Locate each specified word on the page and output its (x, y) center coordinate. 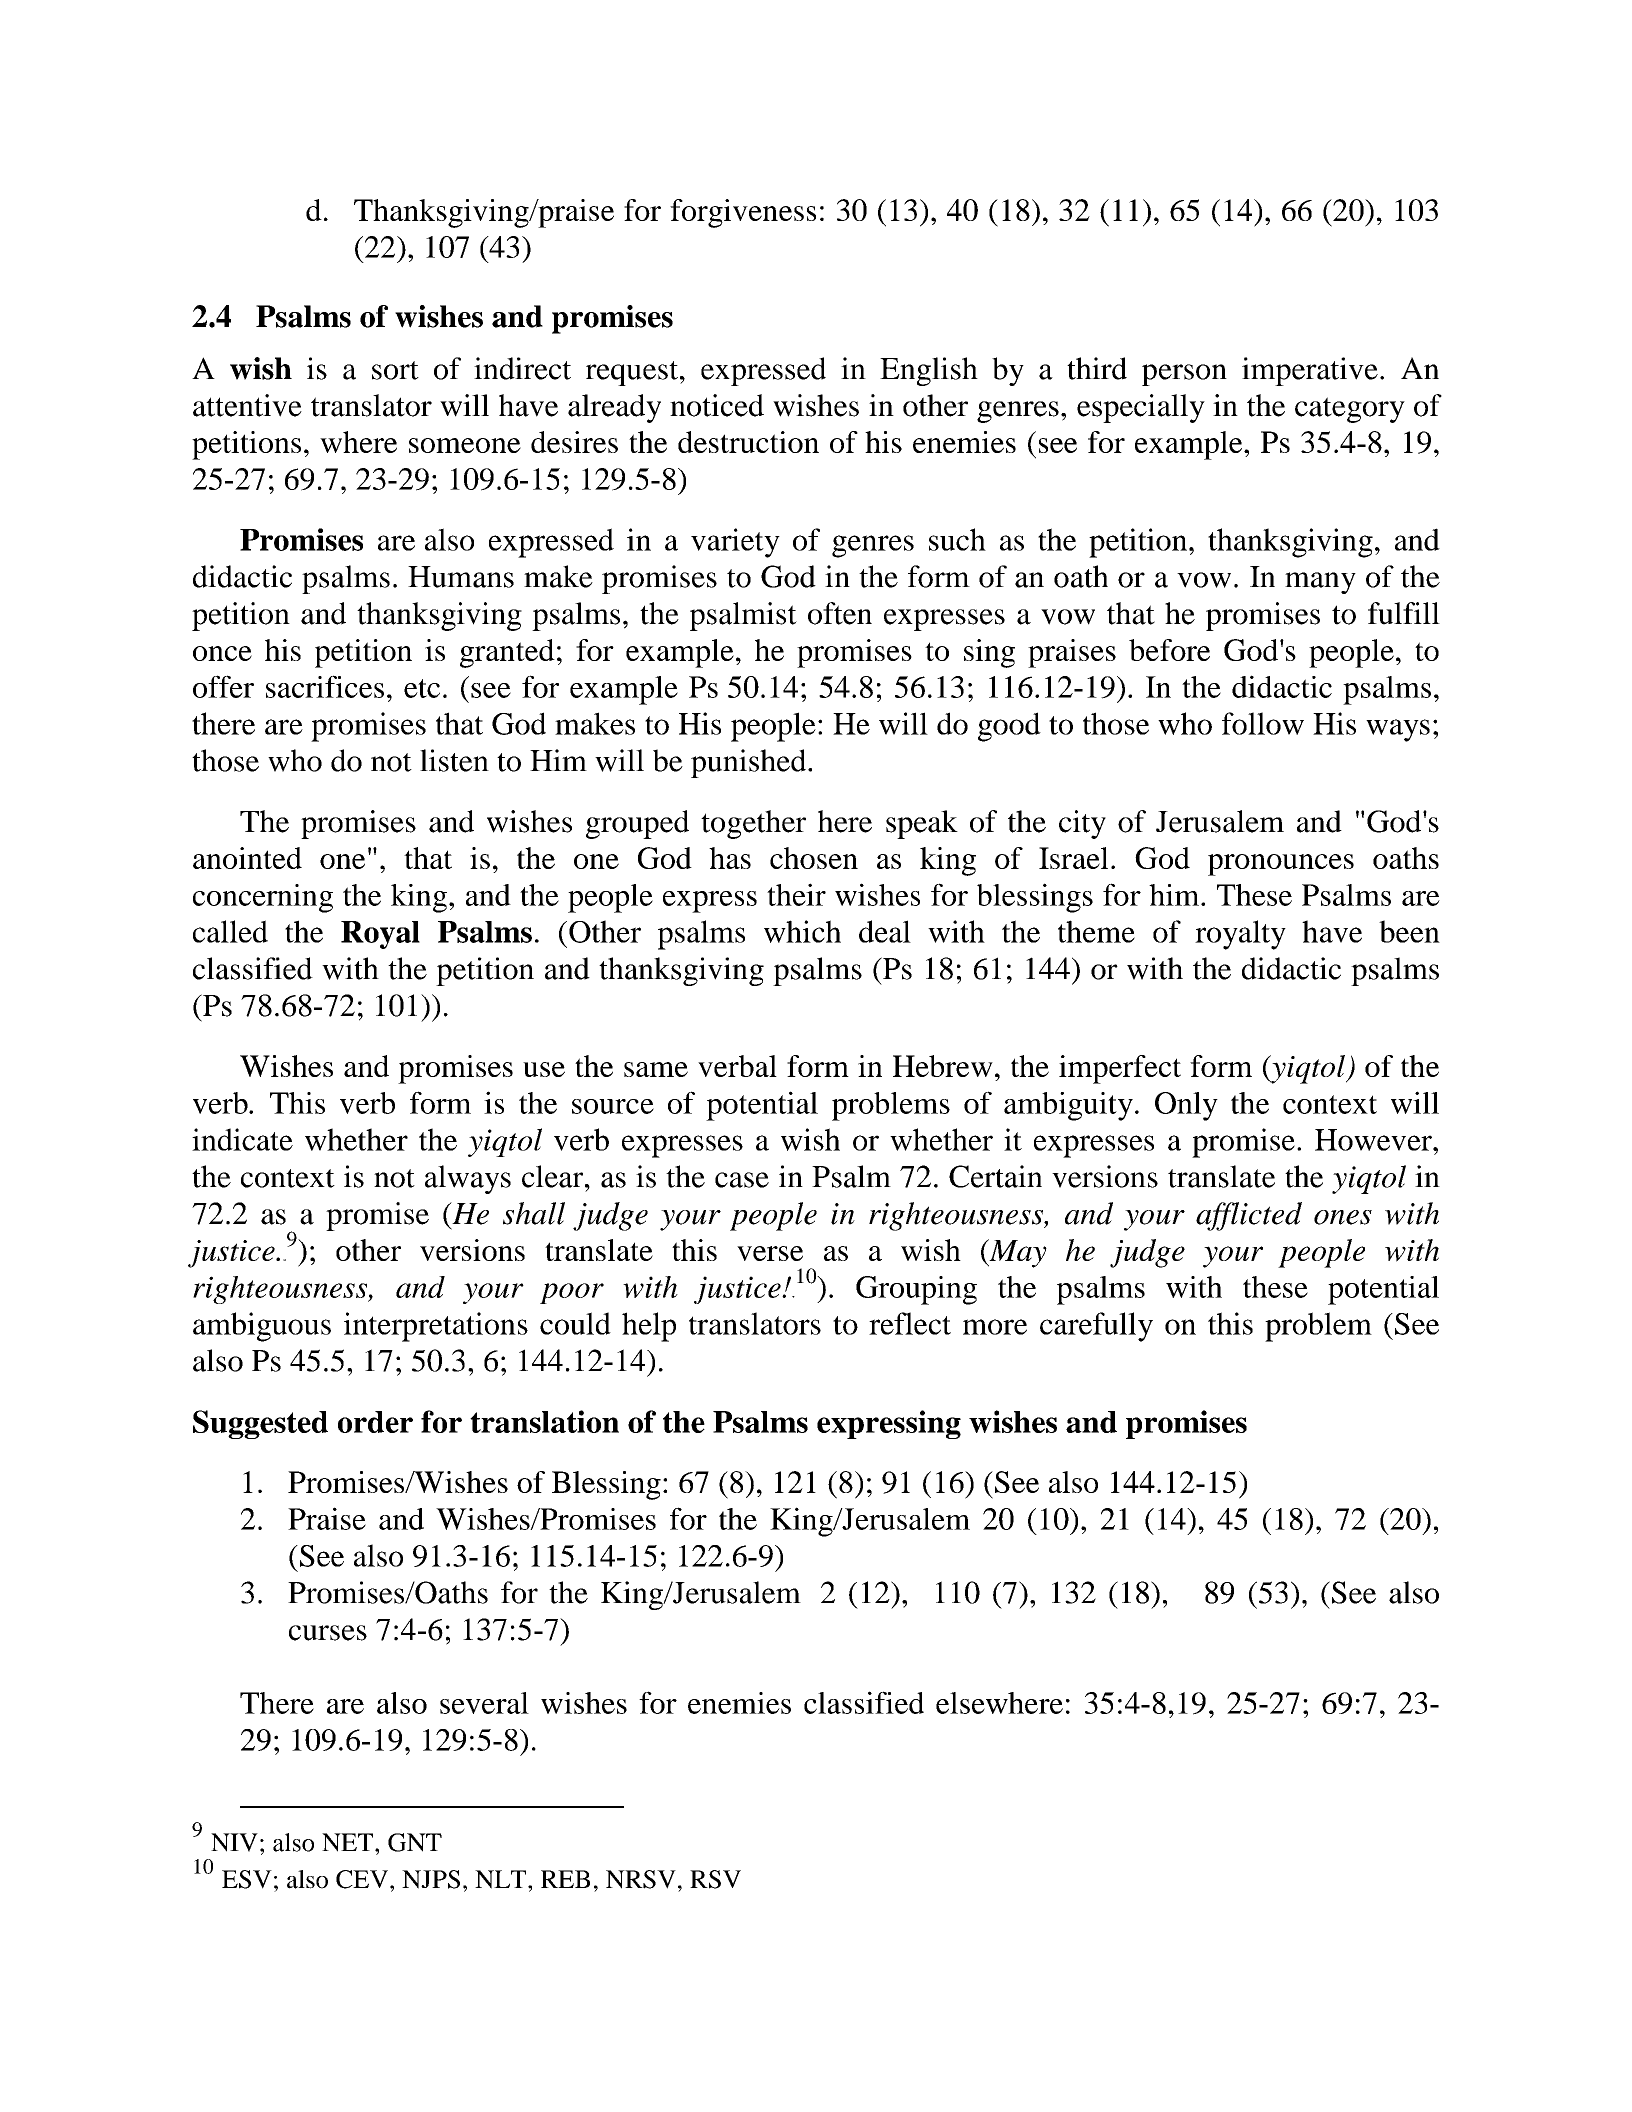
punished (750, 763)
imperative (1310, 371)
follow (1263, 723)
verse (770, 1253)
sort (395, 370)
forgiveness (743, 213)
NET (349, 1842)
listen (454, 760)
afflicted (1249, 1216)
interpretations (436, 1327)
